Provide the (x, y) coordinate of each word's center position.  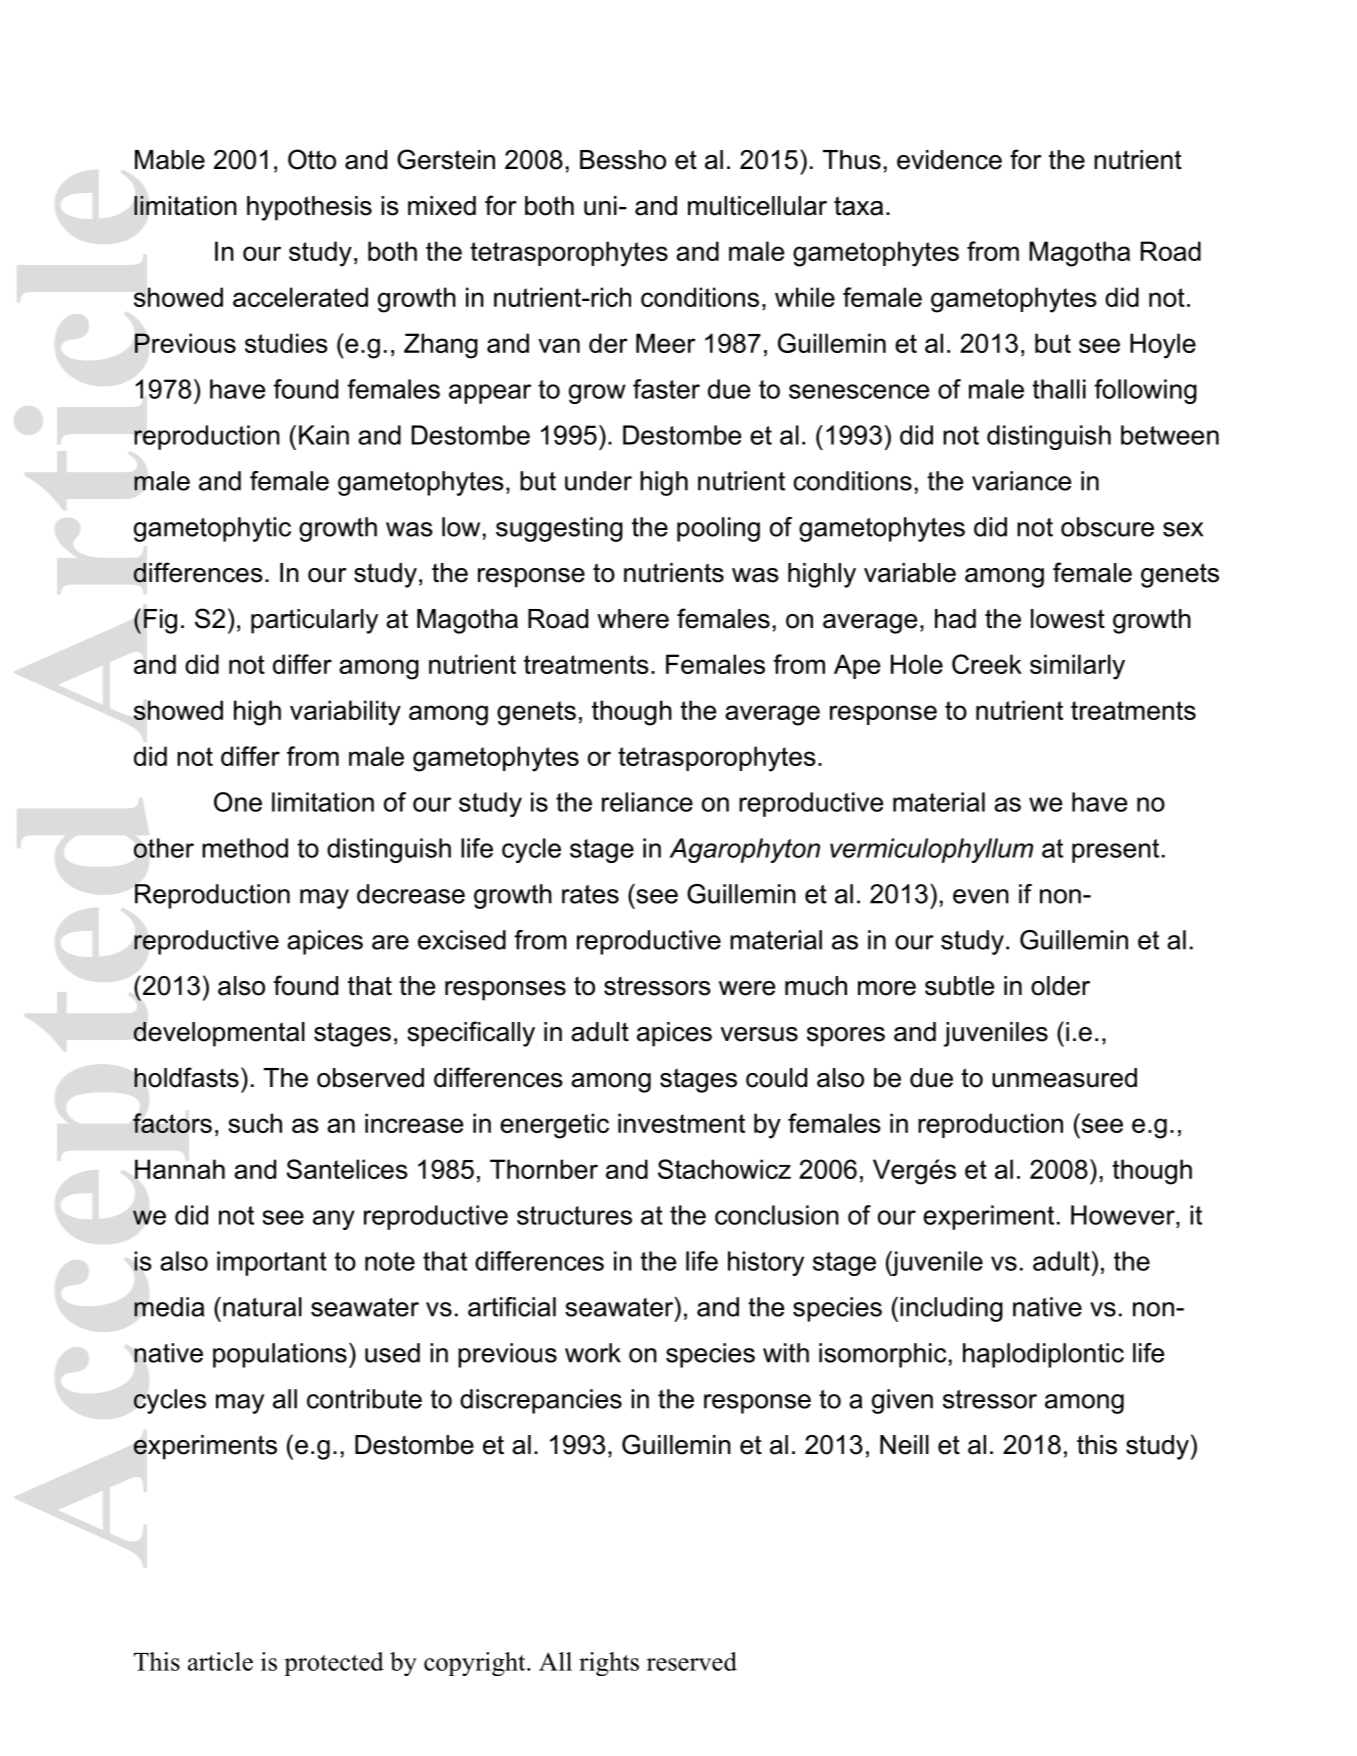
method (245, 848)
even (981, 896)
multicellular (757, 206)
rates (590, 894)
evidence (949, 160)
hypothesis (309, 208)
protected (334, 1664)
